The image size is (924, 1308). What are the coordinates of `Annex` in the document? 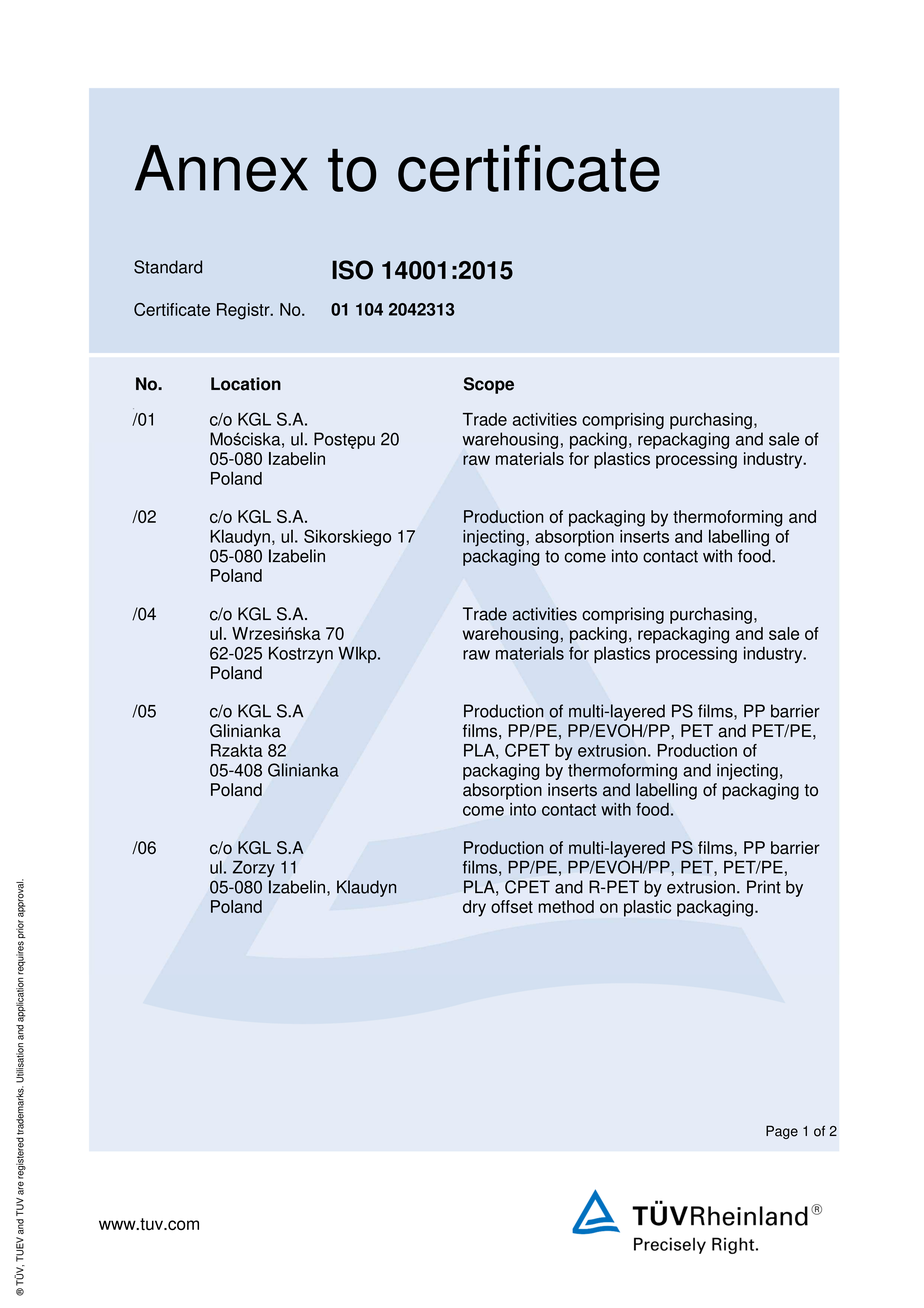 It's located at (221, 168).
